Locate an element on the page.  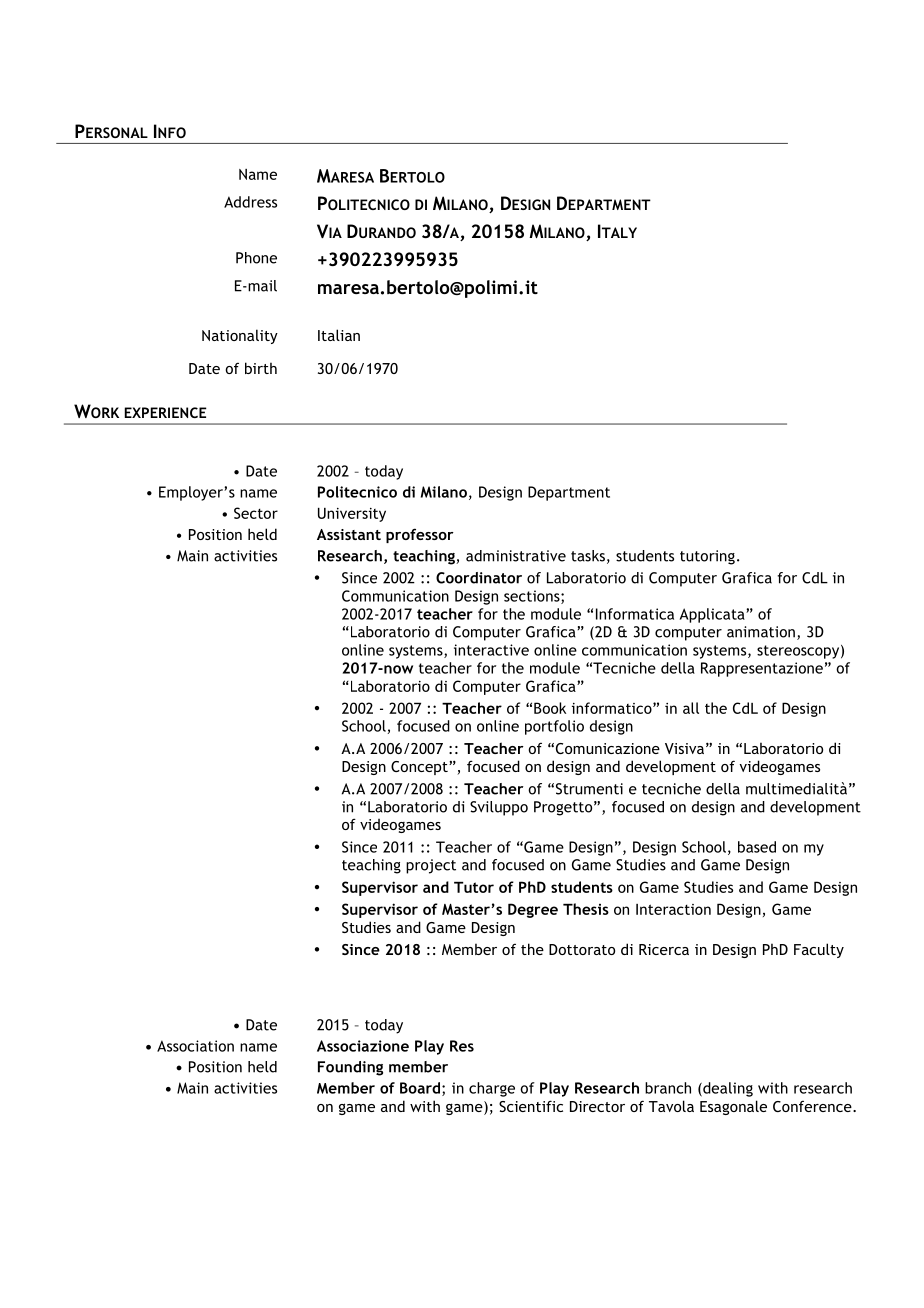
Interaction is located at coordinates (673, 909).
